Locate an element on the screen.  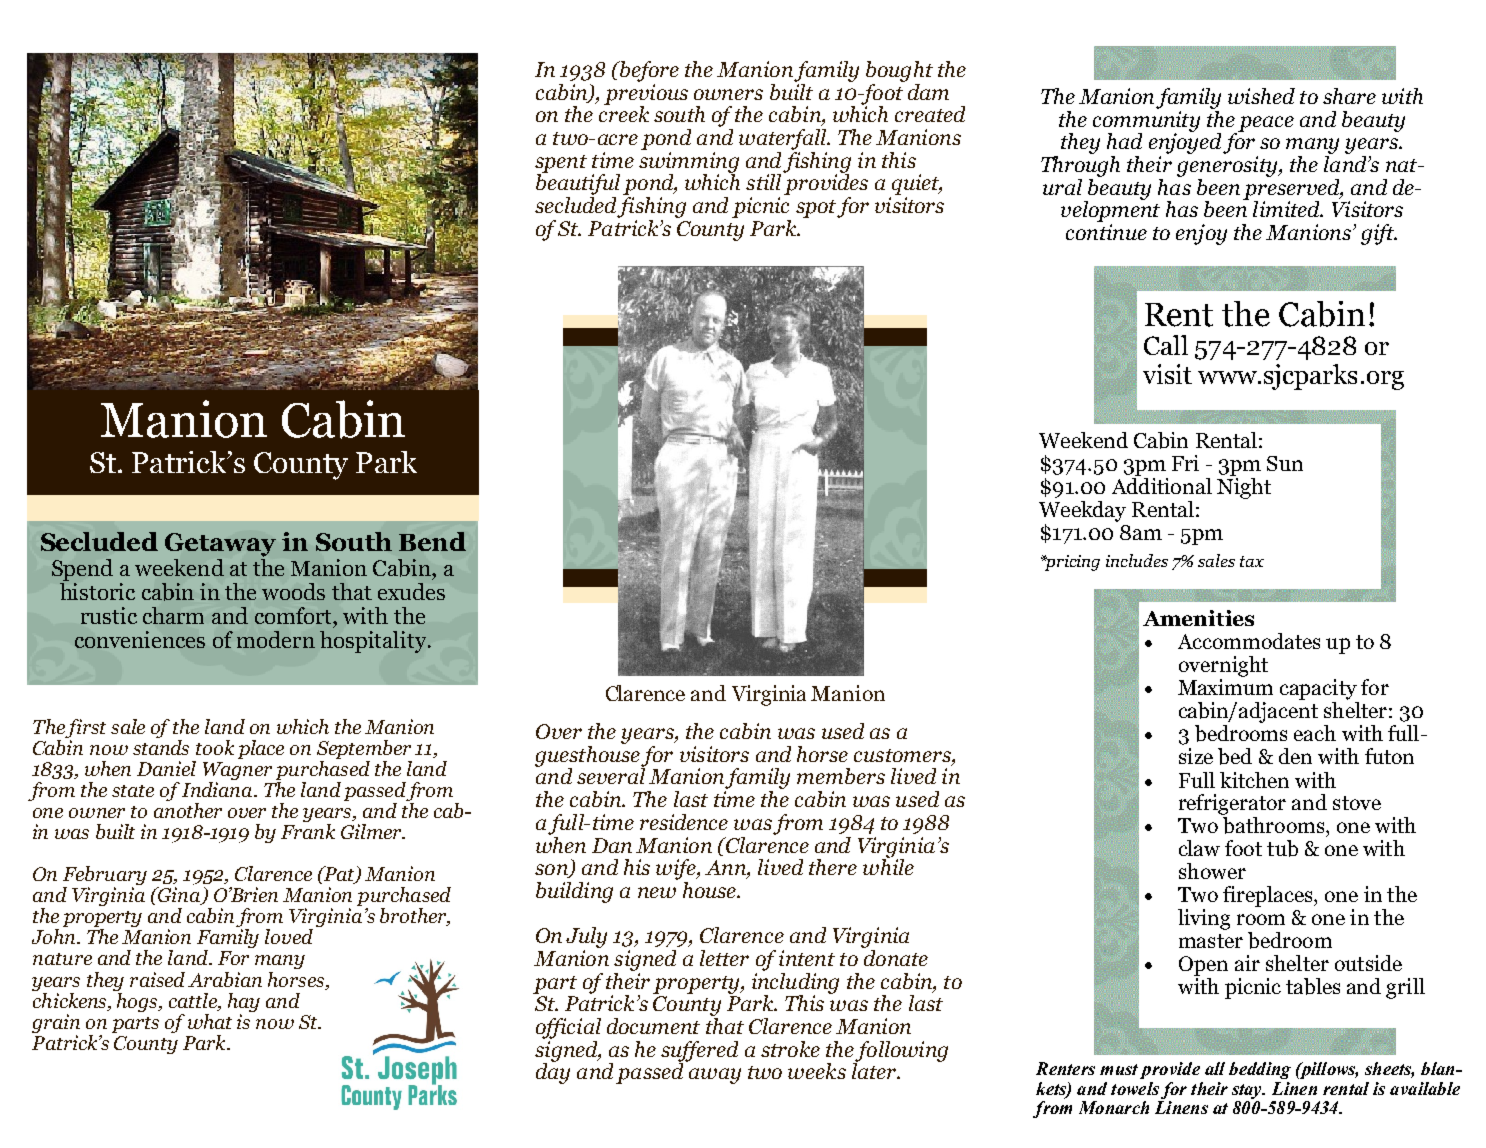
suffered is located at coordinates (699, 1052).
